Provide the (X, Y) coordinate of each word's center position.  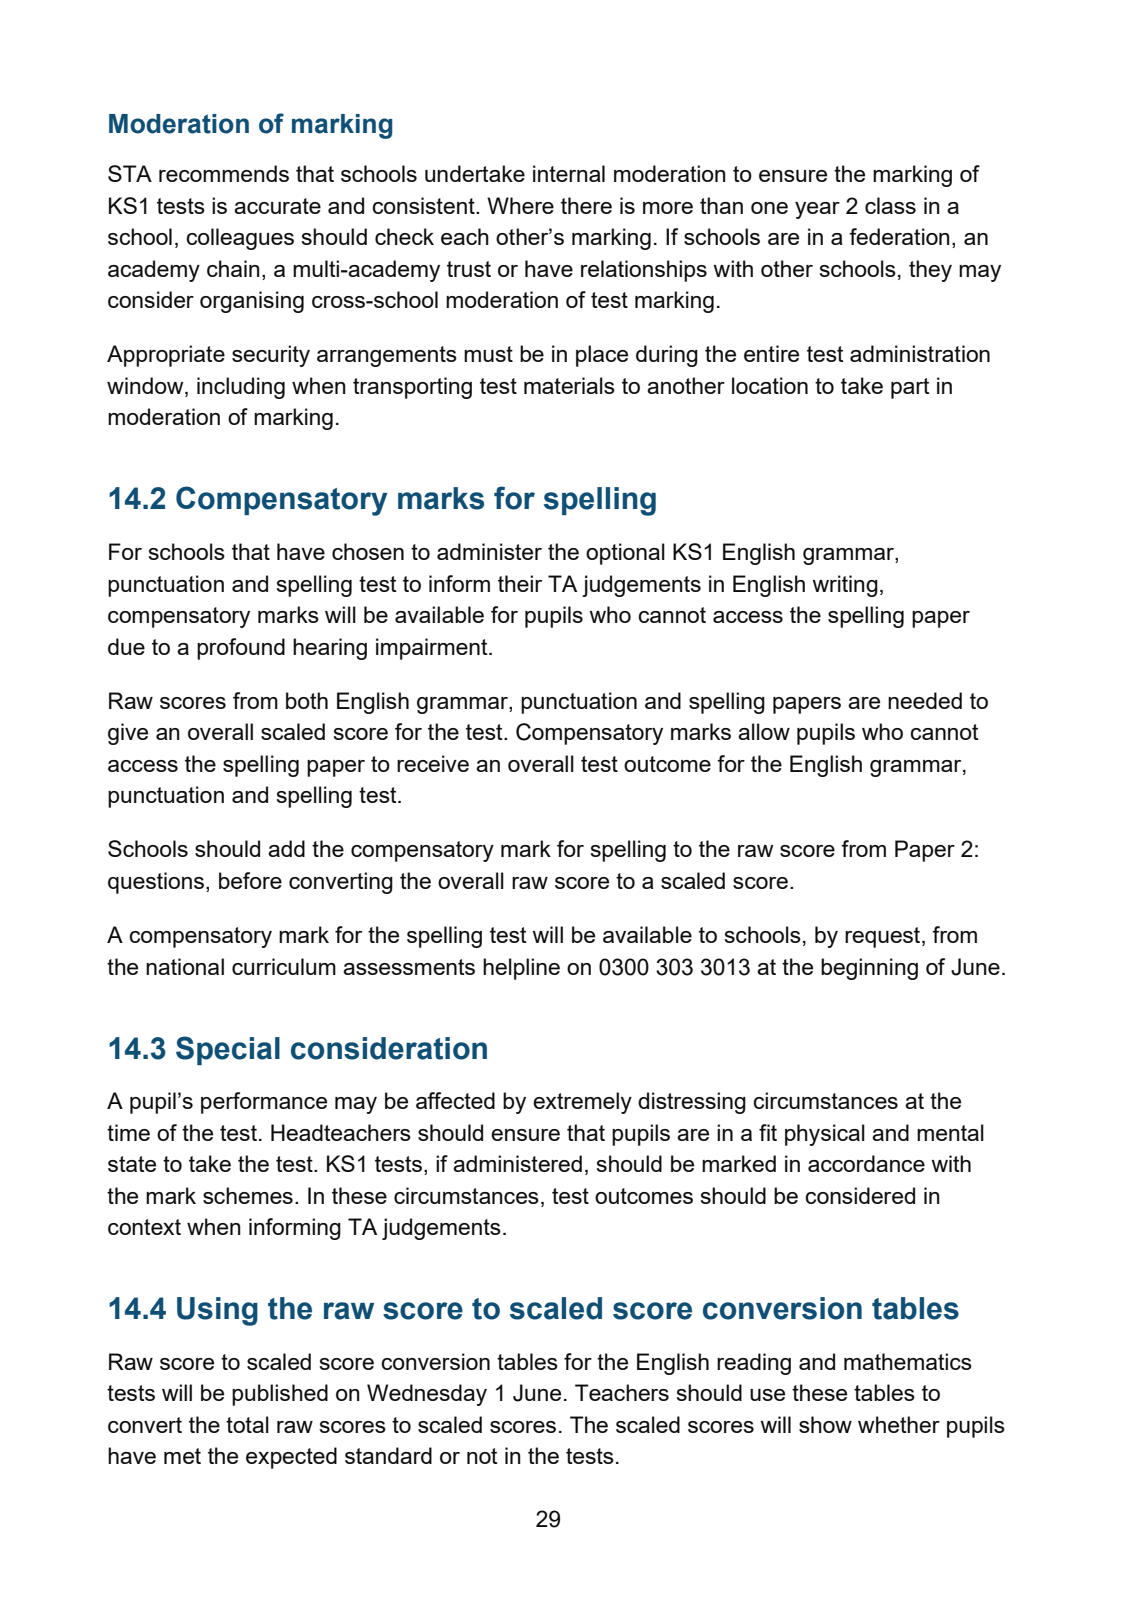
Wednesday (427, 1395)
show (825, 1424)
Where (520, 205)
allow (764, 731)
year (817, 210)
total (247, 1424)
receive (433, 763)
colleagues (240, 239)
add (286, 848)
